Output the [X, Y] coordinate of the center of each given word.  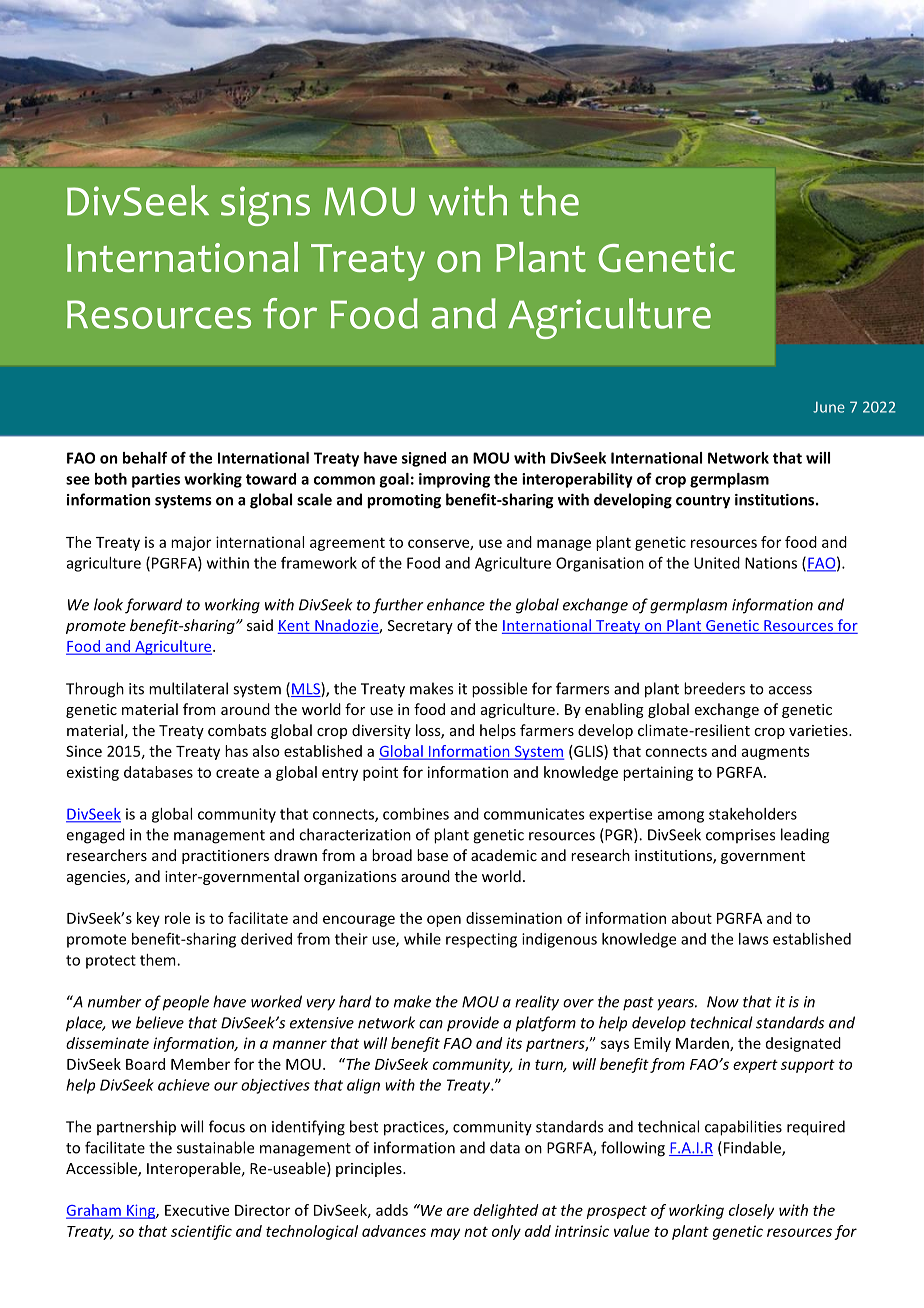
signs [265, 206]
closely [751, 1211]
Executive [197, 1210]
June [829, 407]
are [458, 1211]
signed [424, 459]
